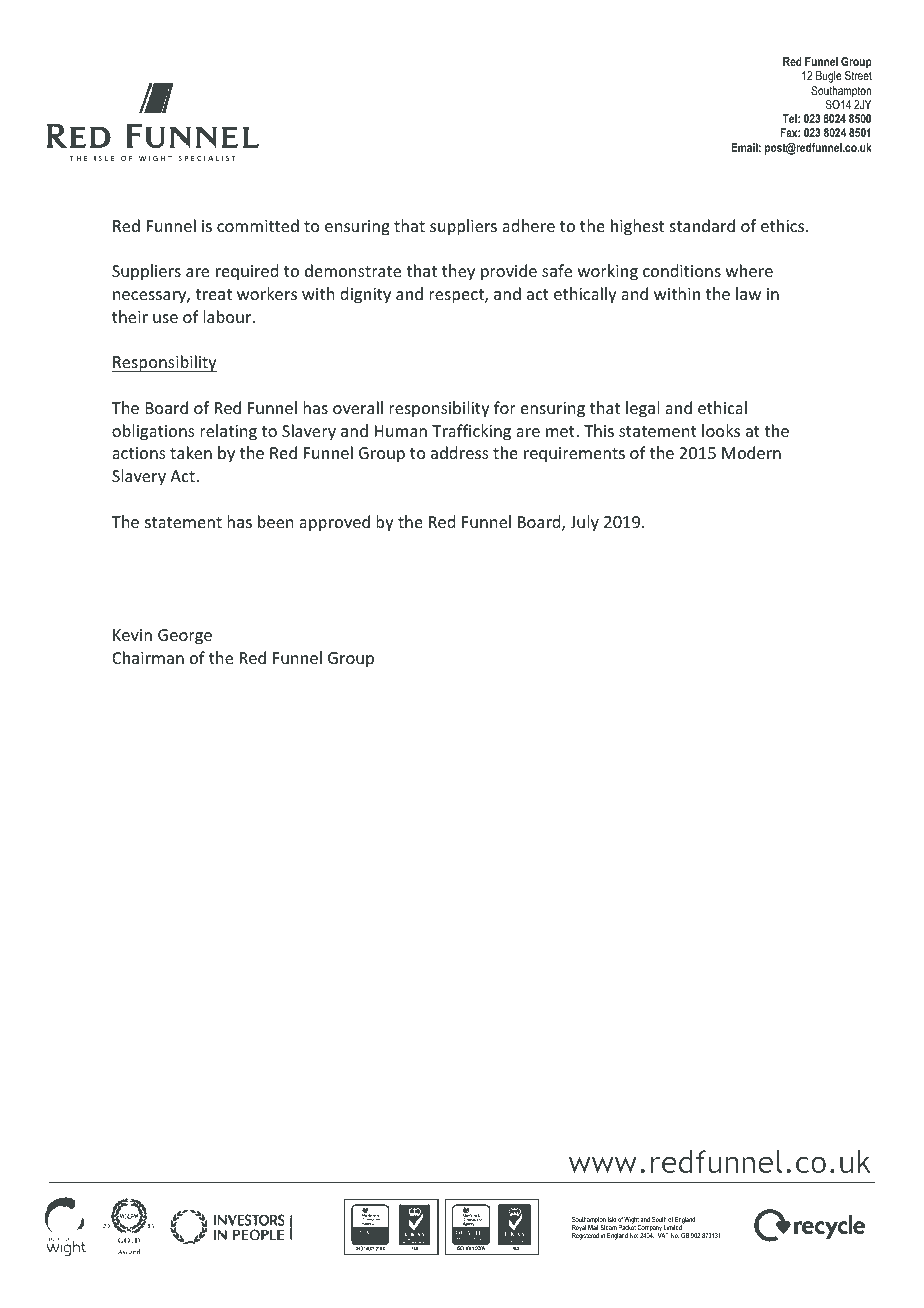 The height and width of the document is (1308, 924). Describe the element at coordinates (185, 637) in the document. I see `George` at that location.
